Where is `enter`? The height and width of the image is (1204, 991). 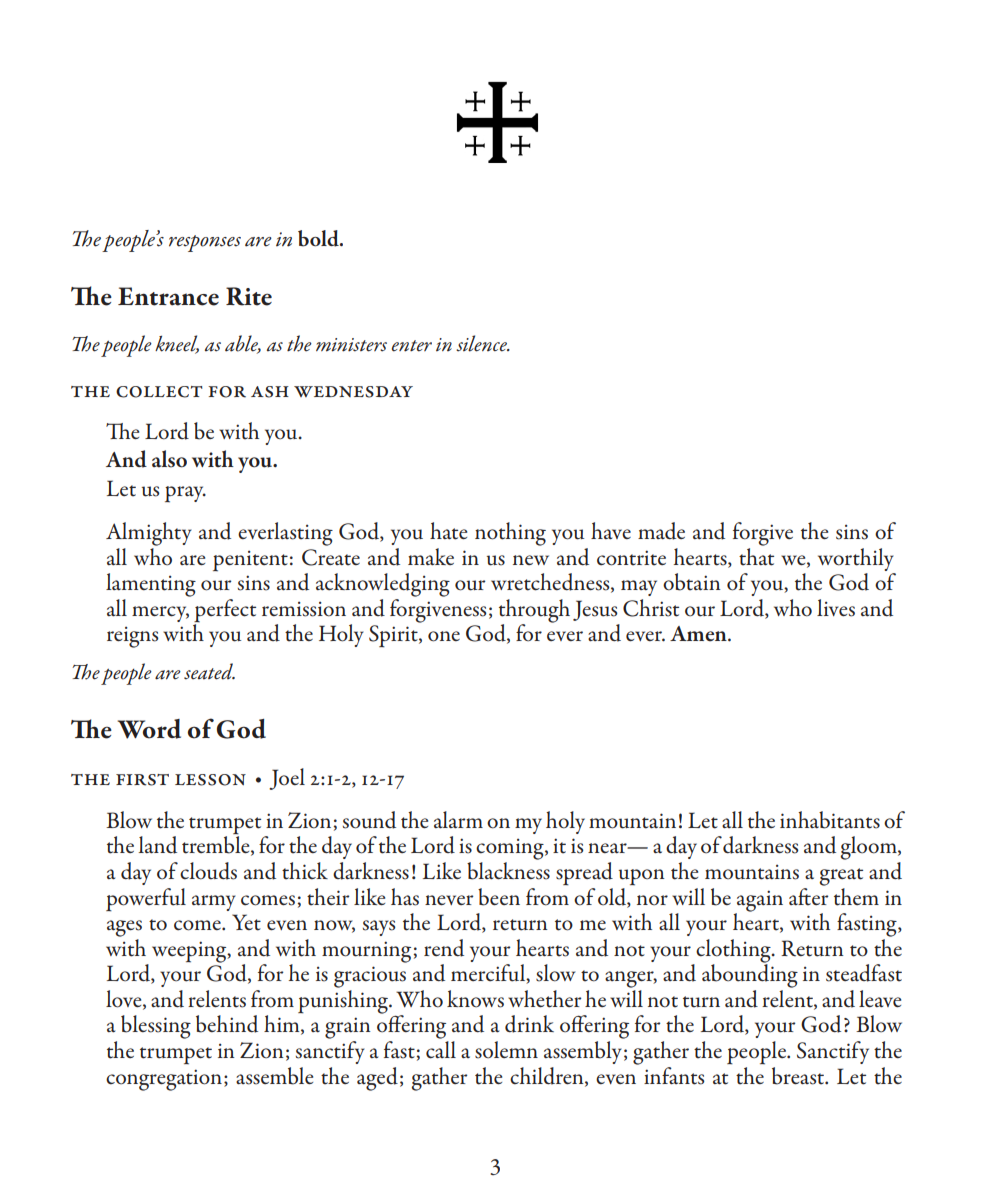 enter is located at coordinates (412, 346).
